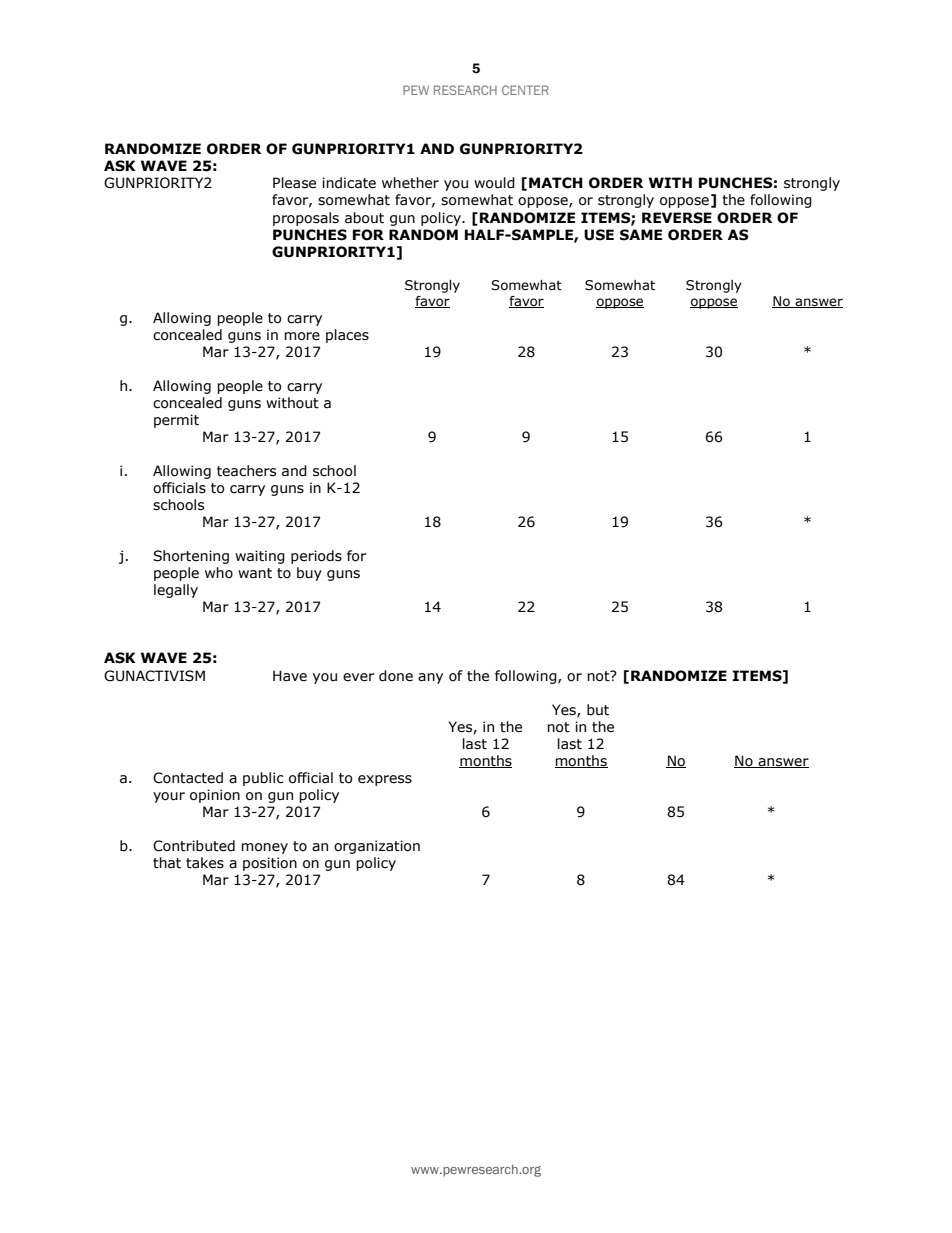 Image resolution: width=952 pixels, height=1233 pixels. I want to click on Contributed, so click(194, 846).
